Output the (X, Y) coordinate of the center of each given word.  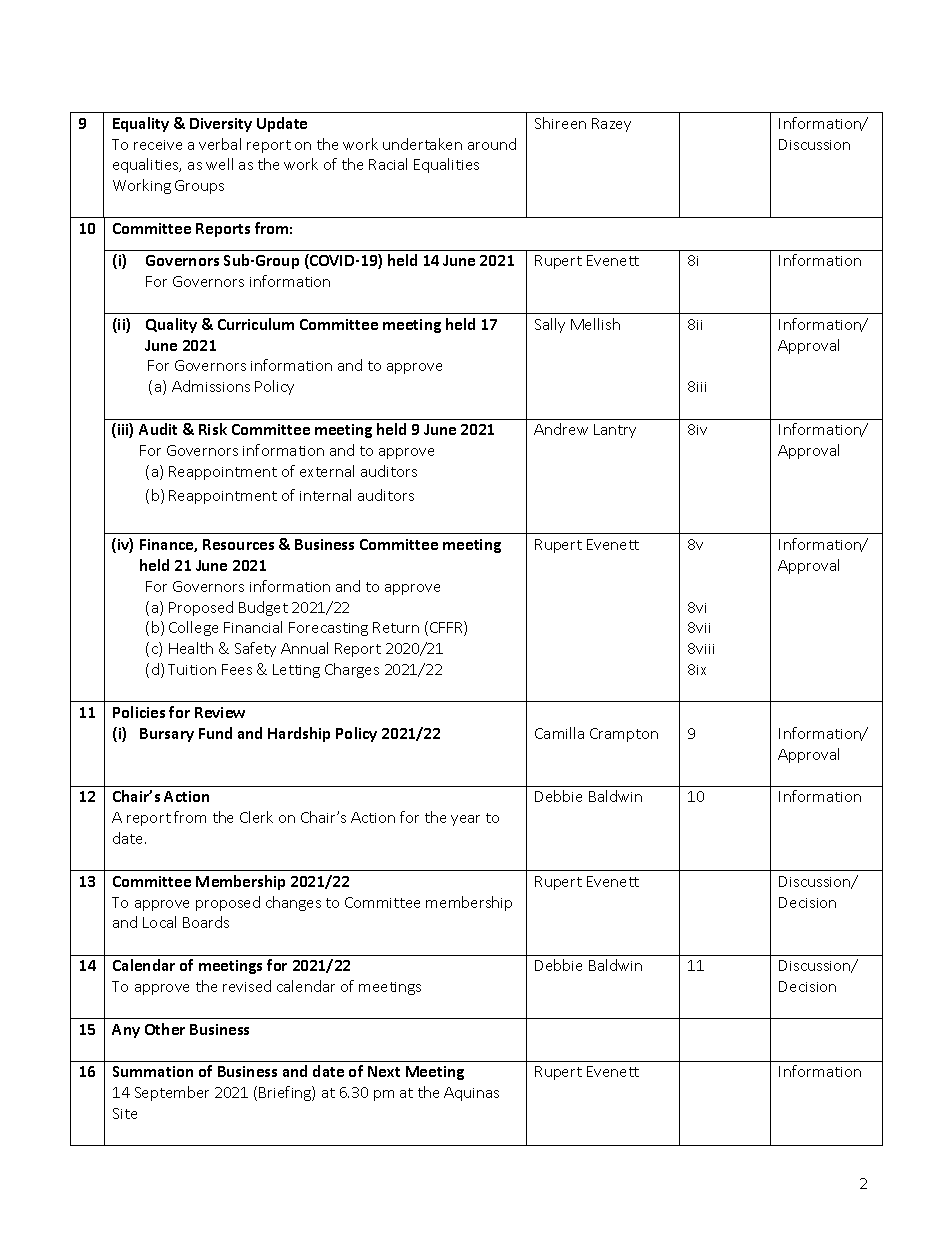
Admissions (211, 386)
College (193, 628)
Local (159, 922)
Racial (388, 164)
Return (396, 627)
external (327, 471)
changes (293, 903)
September (172, 1093)
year (465, 820)
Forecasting (328, 629)
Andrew (561, 429)
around (492, 144)
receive (158, 145)
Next (384, 1071)
